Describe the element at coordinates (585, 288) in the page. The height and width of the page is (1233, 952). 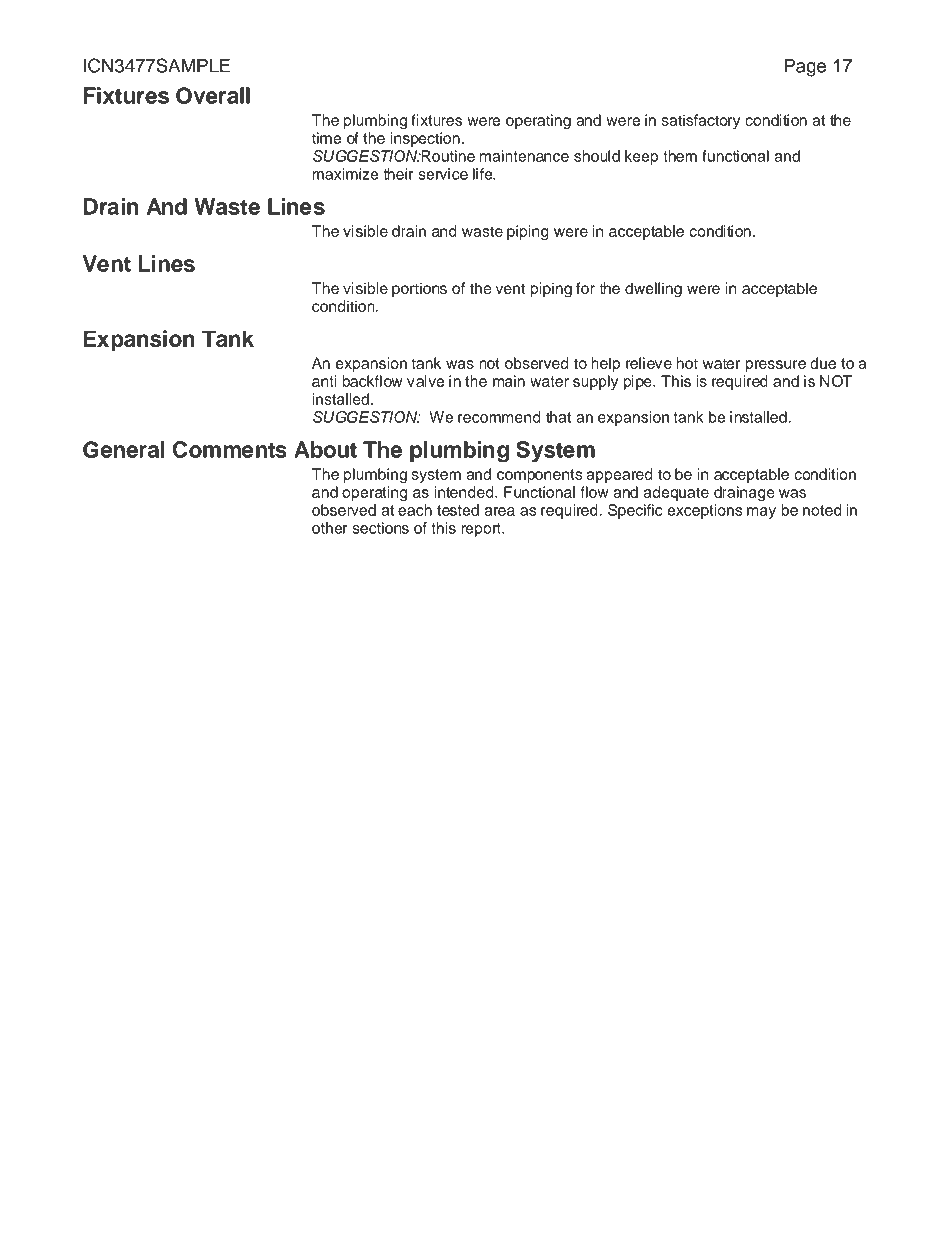
I see `for` at that location.
